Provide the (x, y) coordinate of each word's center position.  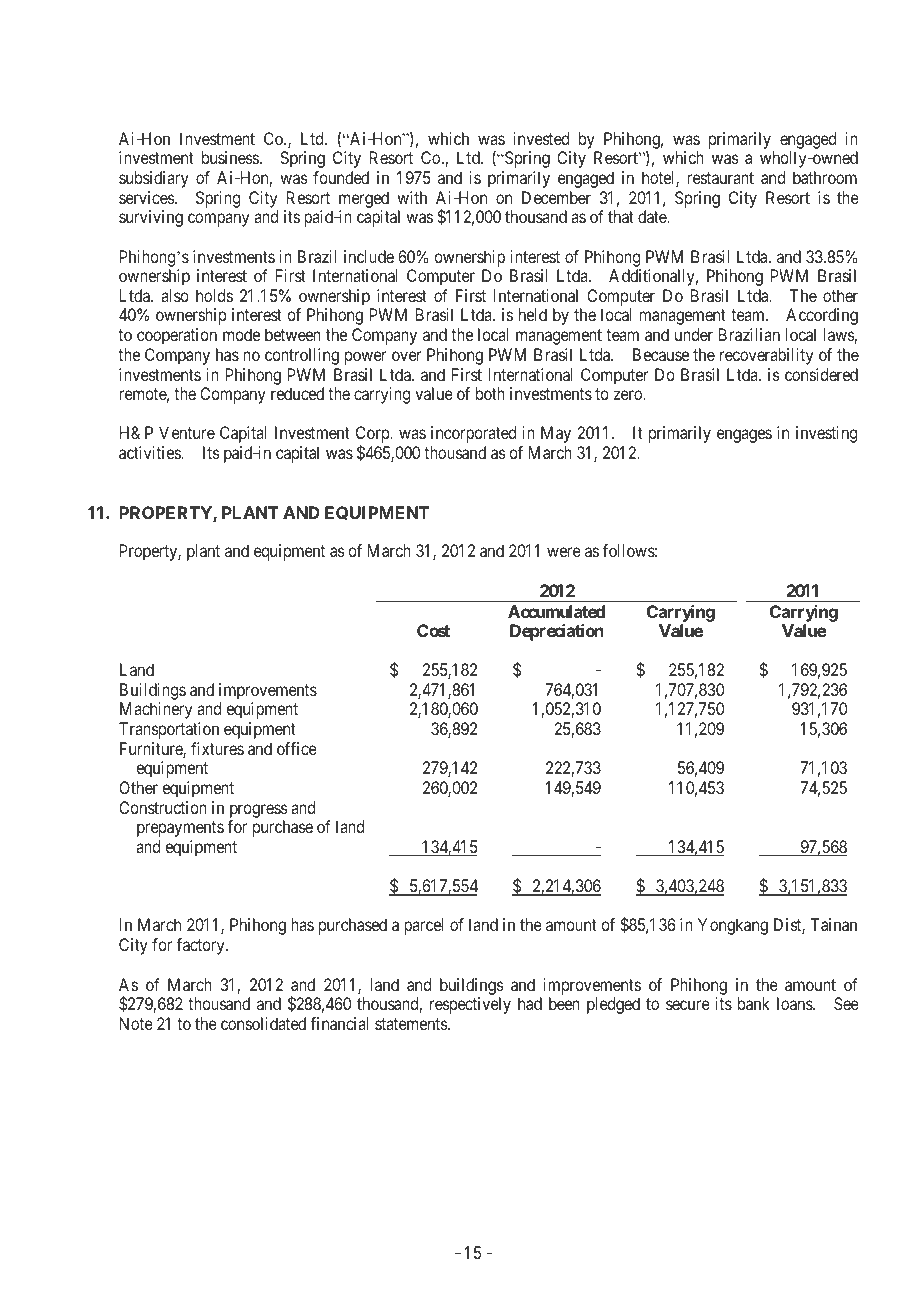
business (230, 157)
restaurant (720, 178)
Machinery (156, 710)
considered (821, 374)
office (297, 748)
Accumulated (556, 611)
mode (241, 334)
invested (541, 138)
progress (259, 811)
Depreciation (557, 632)
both (490, 393)
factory (201, 946)
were (564, 552)
